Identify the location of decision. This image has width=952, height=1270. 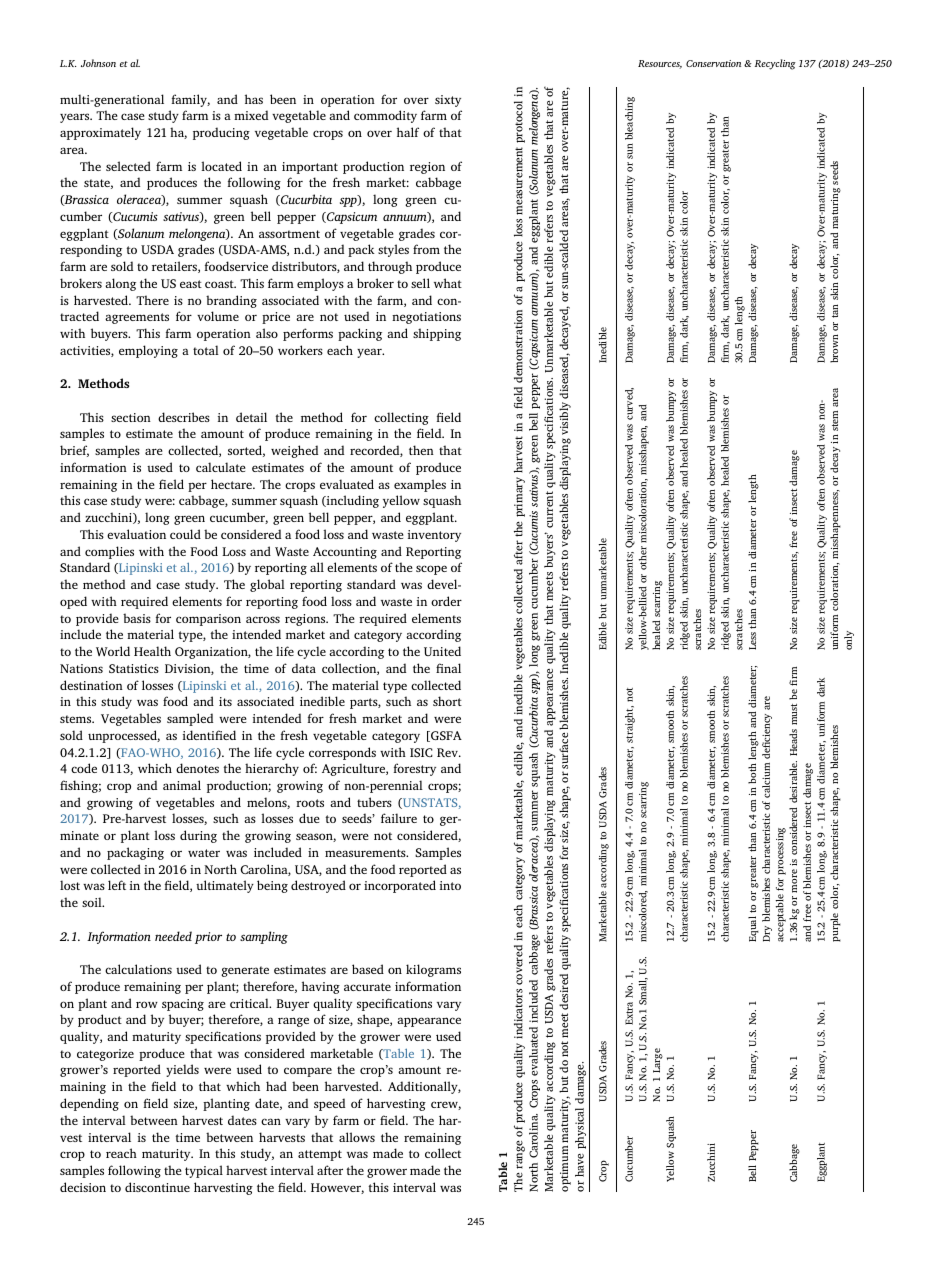
(83, 1187).
